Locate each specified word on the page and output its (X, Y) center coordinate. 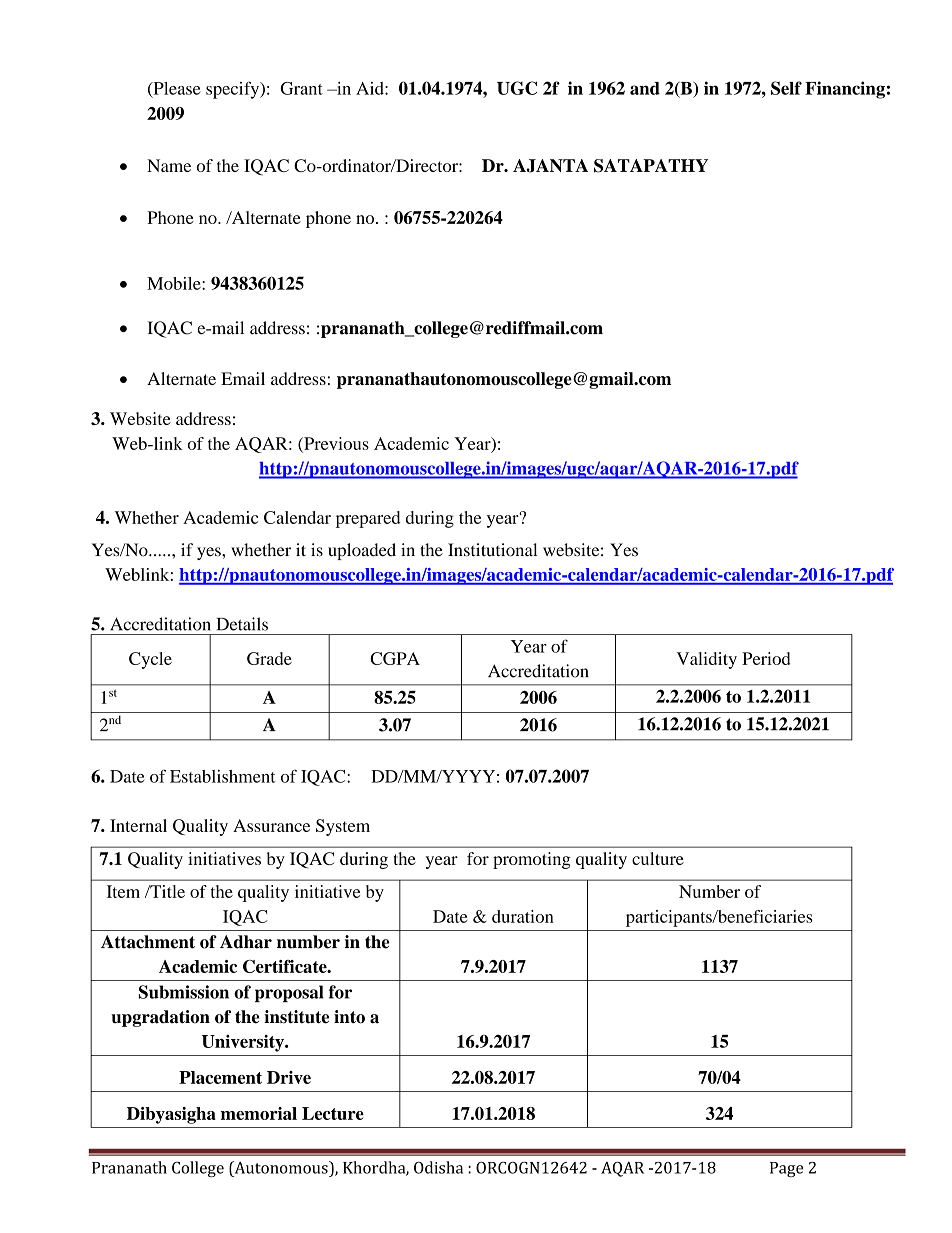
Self (786, 88)
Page (786, 1169)
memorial (259, 1113)
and (645, 88)
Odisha (438, 1167)
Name (169, 165)
